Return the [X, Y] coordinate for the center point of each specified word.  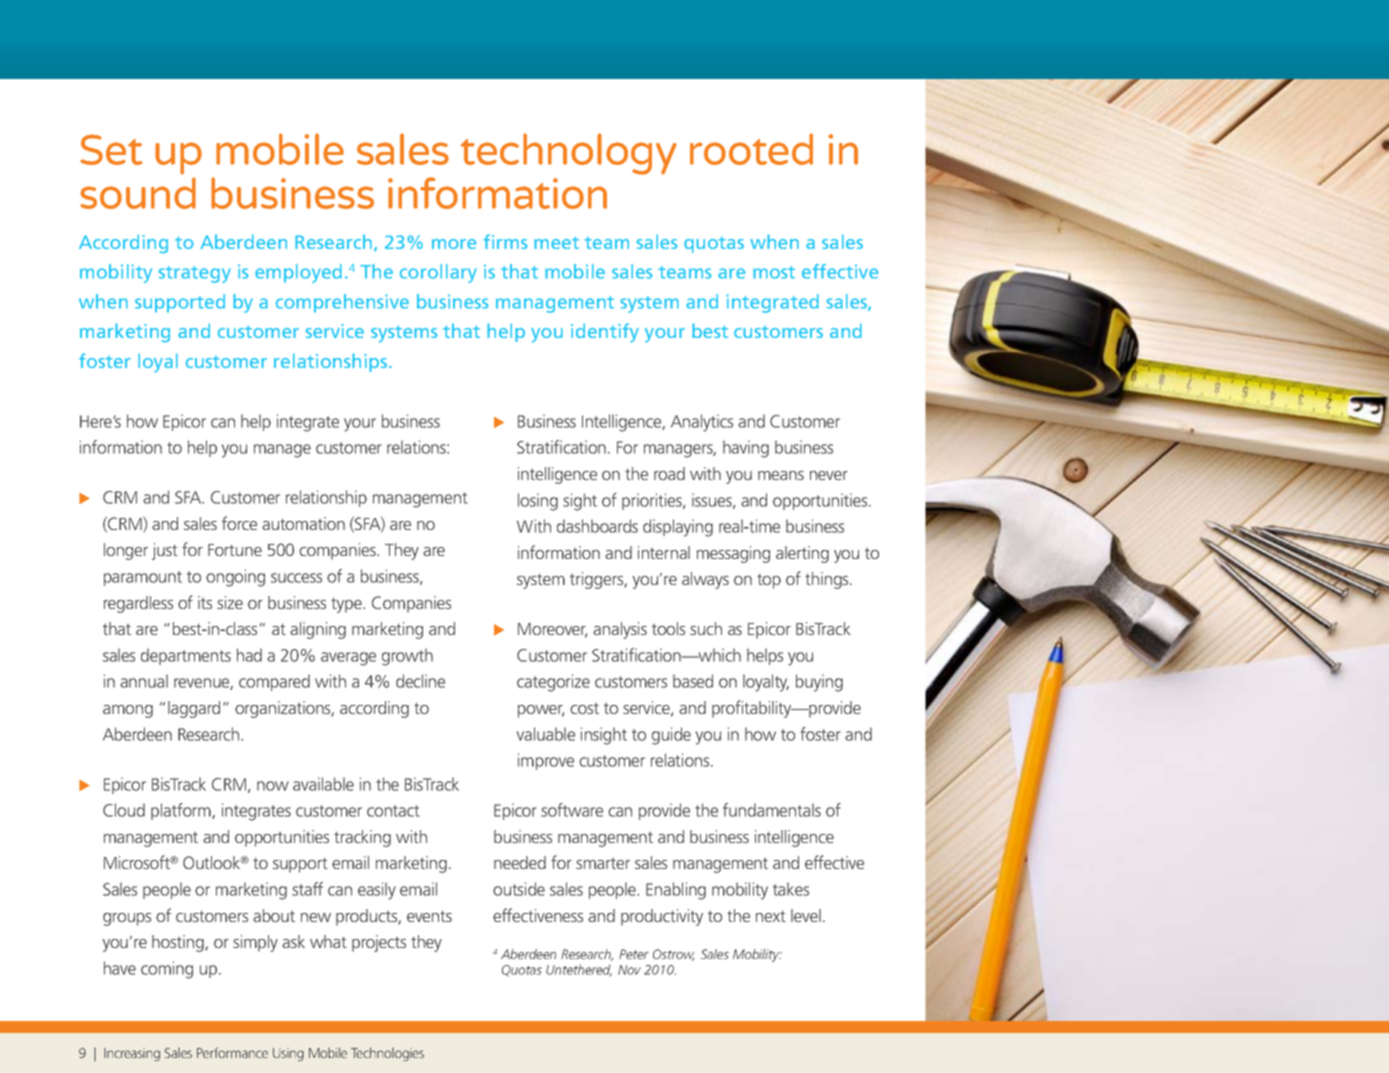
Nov [629, 970]
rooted [751, 149]
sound [138, 193]
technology [568, 154]
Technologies [387, 1054]
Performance [232, 1052]
